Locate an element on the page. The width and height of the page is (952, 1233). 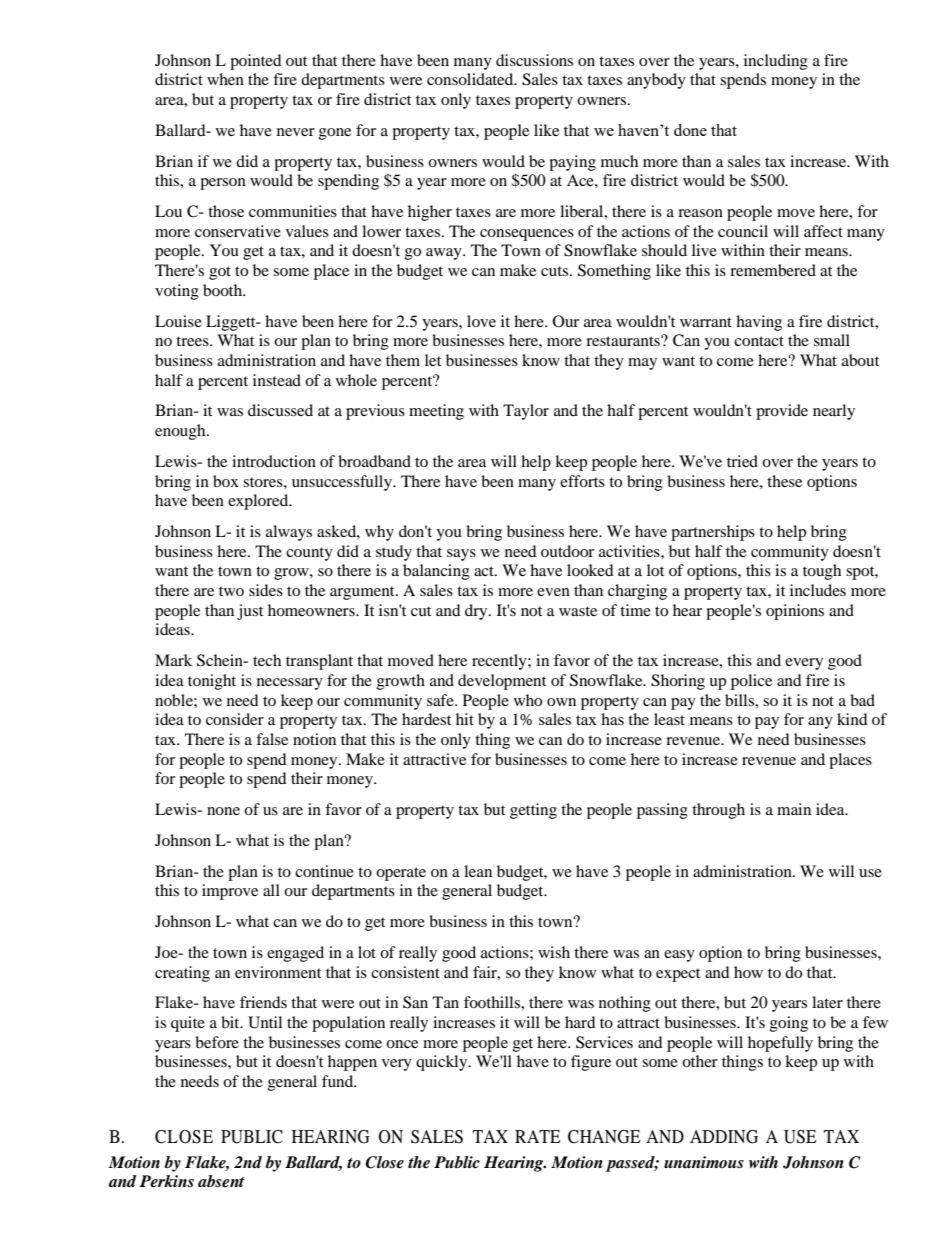
absent is located at coordinates (221, 1181).
